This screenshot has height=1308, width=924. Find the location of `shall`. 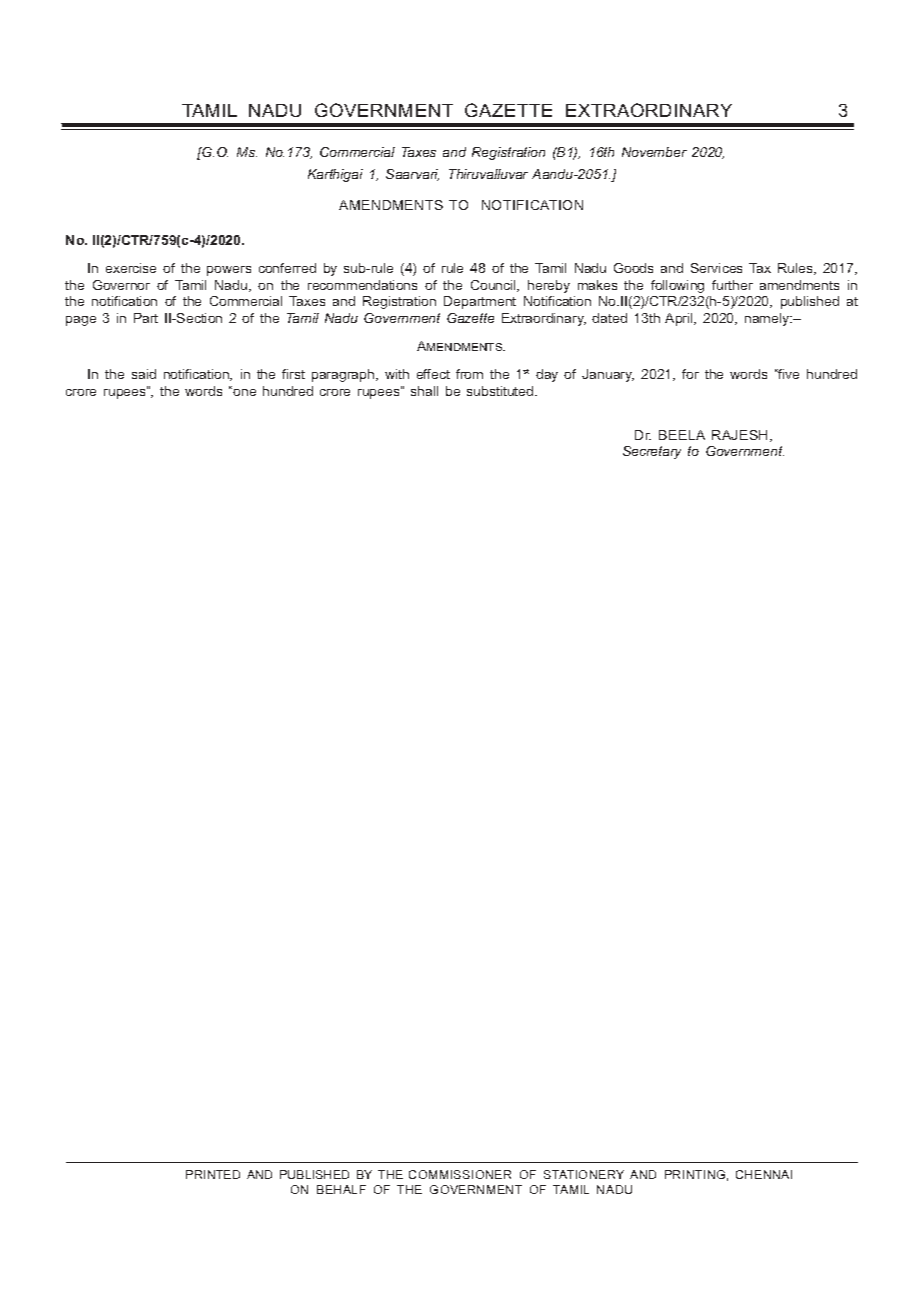

shall is located at coordinates (424, 391).
